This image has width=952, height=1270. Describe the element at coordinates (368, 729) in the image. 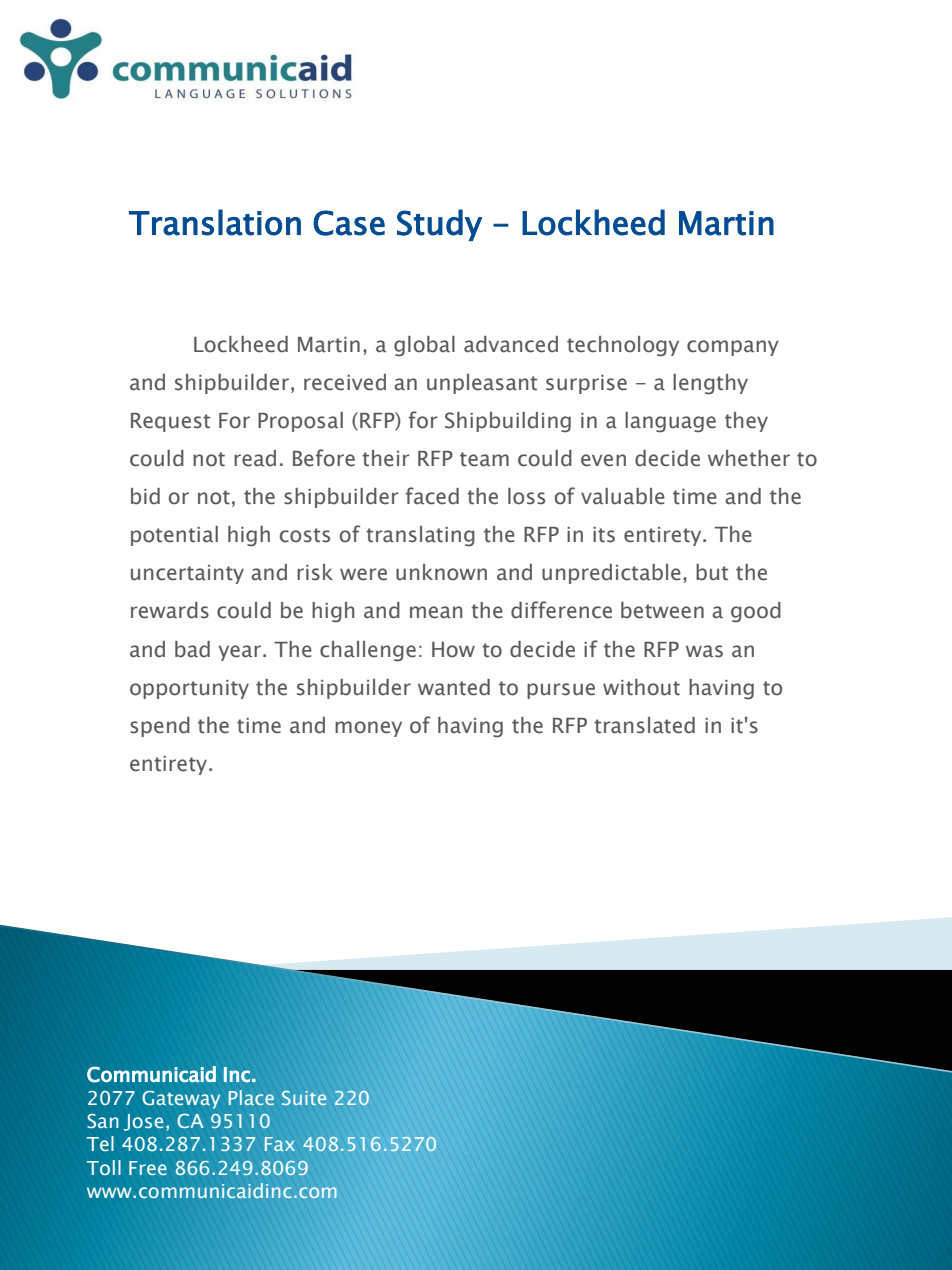

I see `money` at that location.
